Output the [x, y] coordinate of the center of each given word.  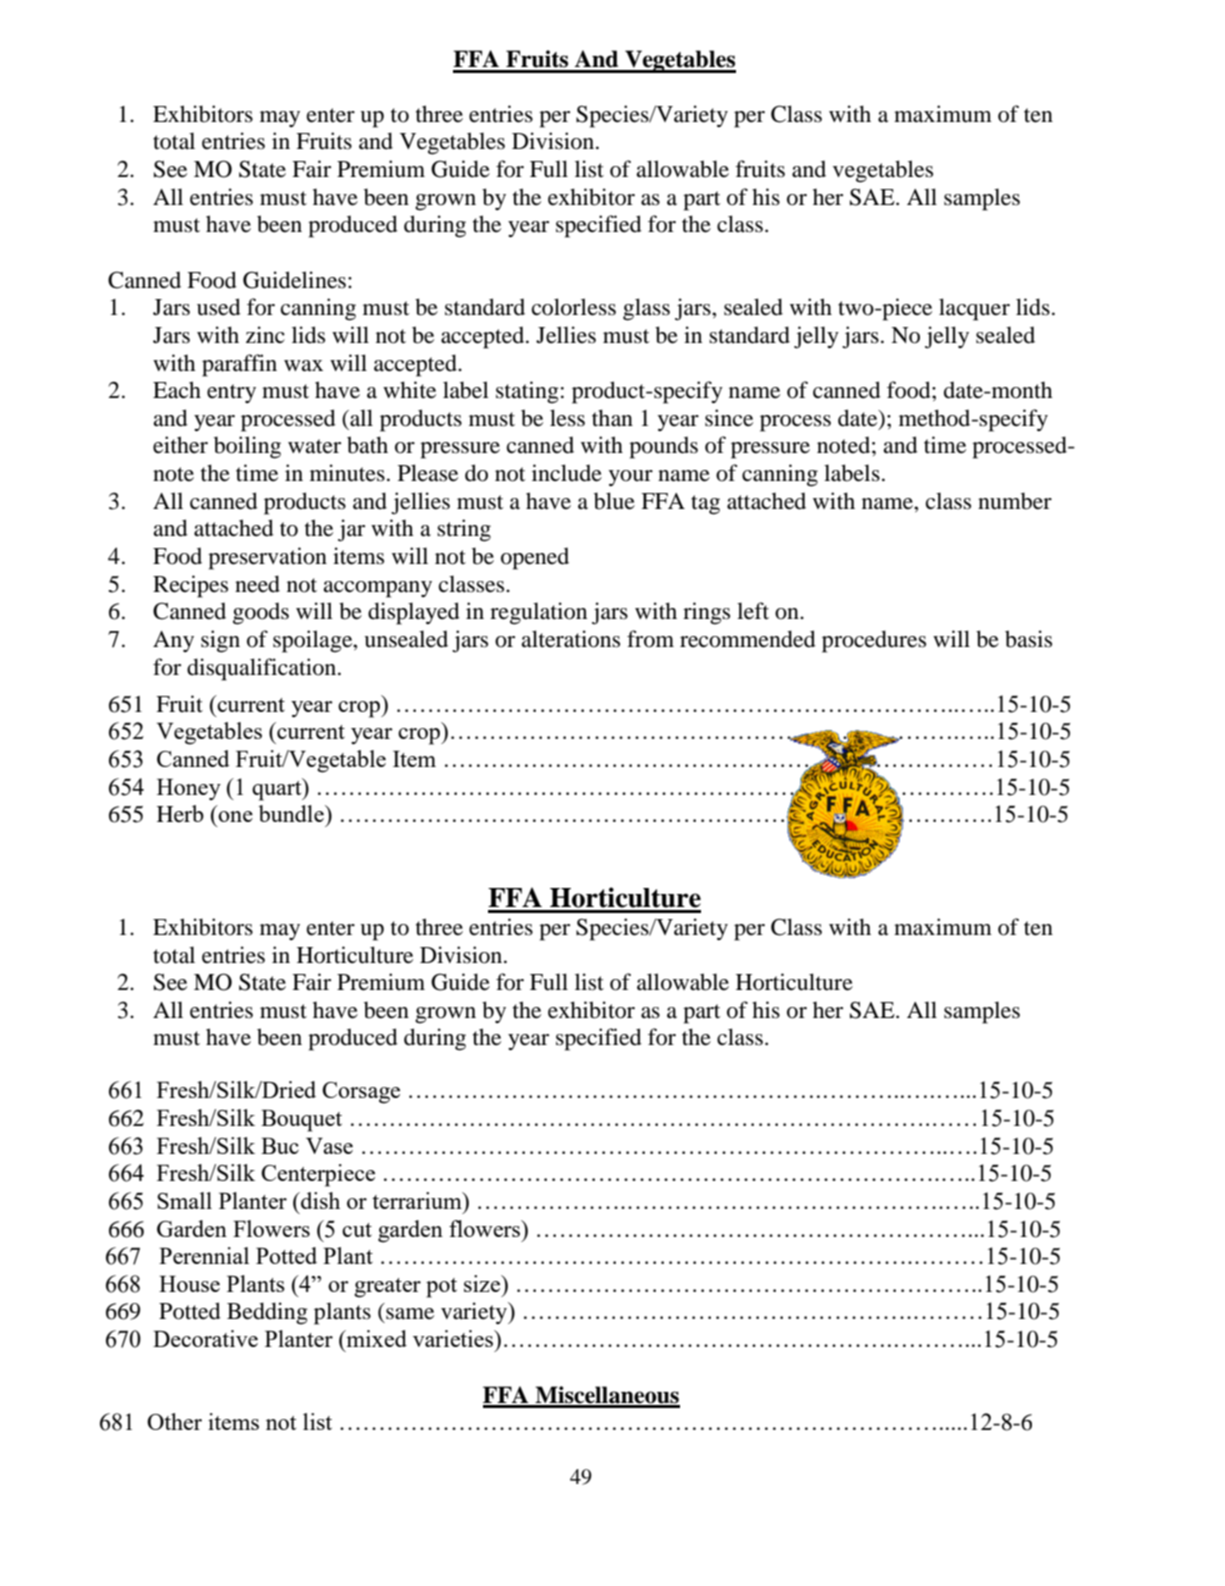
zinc [265, 334]
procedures [874, 641]
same [410, 1314]
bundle [292, 813]
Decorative [205, 1338]
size [483, 1283]
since [729, 418]
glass [646, 309]
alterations [570, 639]
